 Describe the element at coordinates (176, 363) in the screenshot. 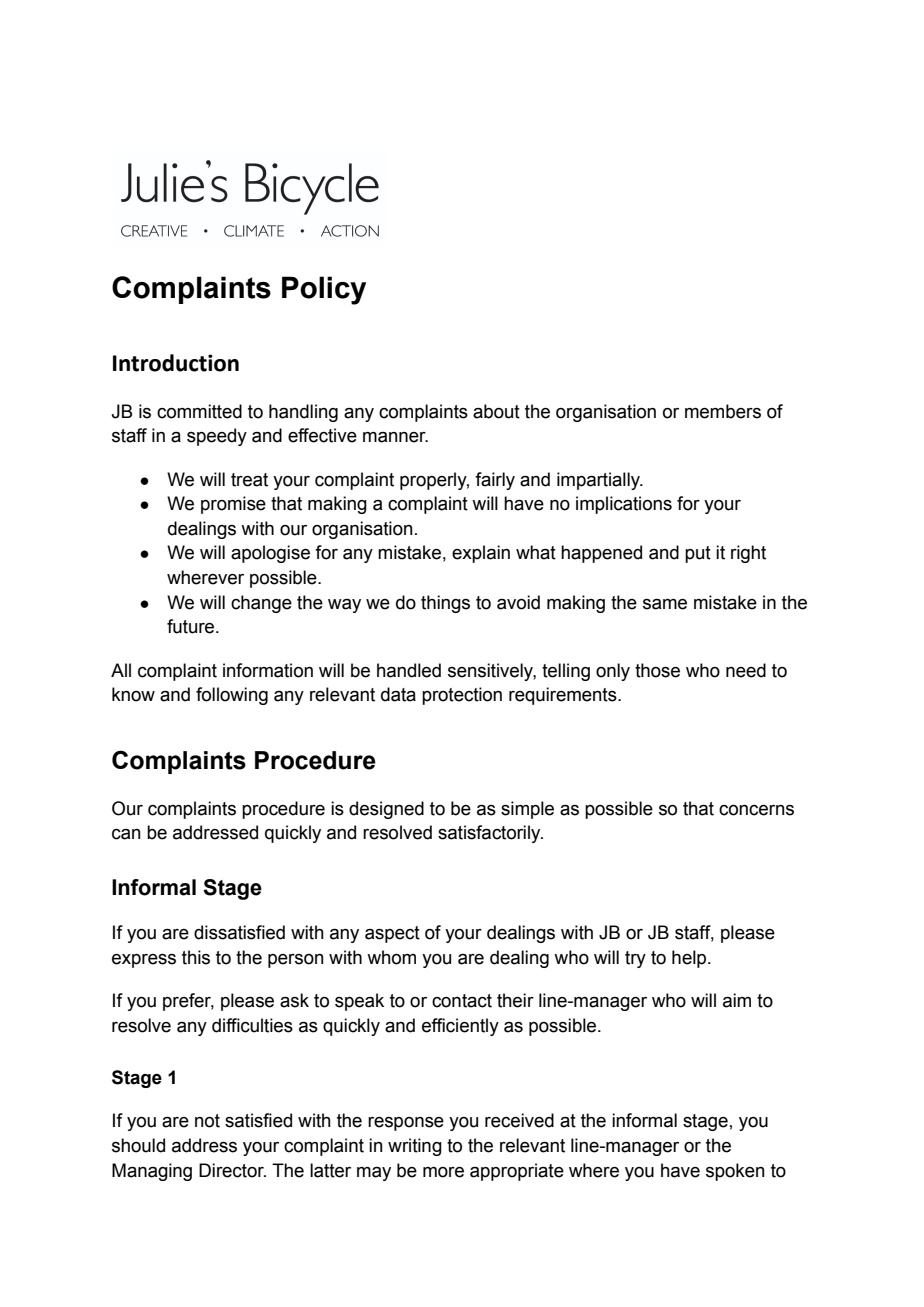

I see `Introduction` at that location.
